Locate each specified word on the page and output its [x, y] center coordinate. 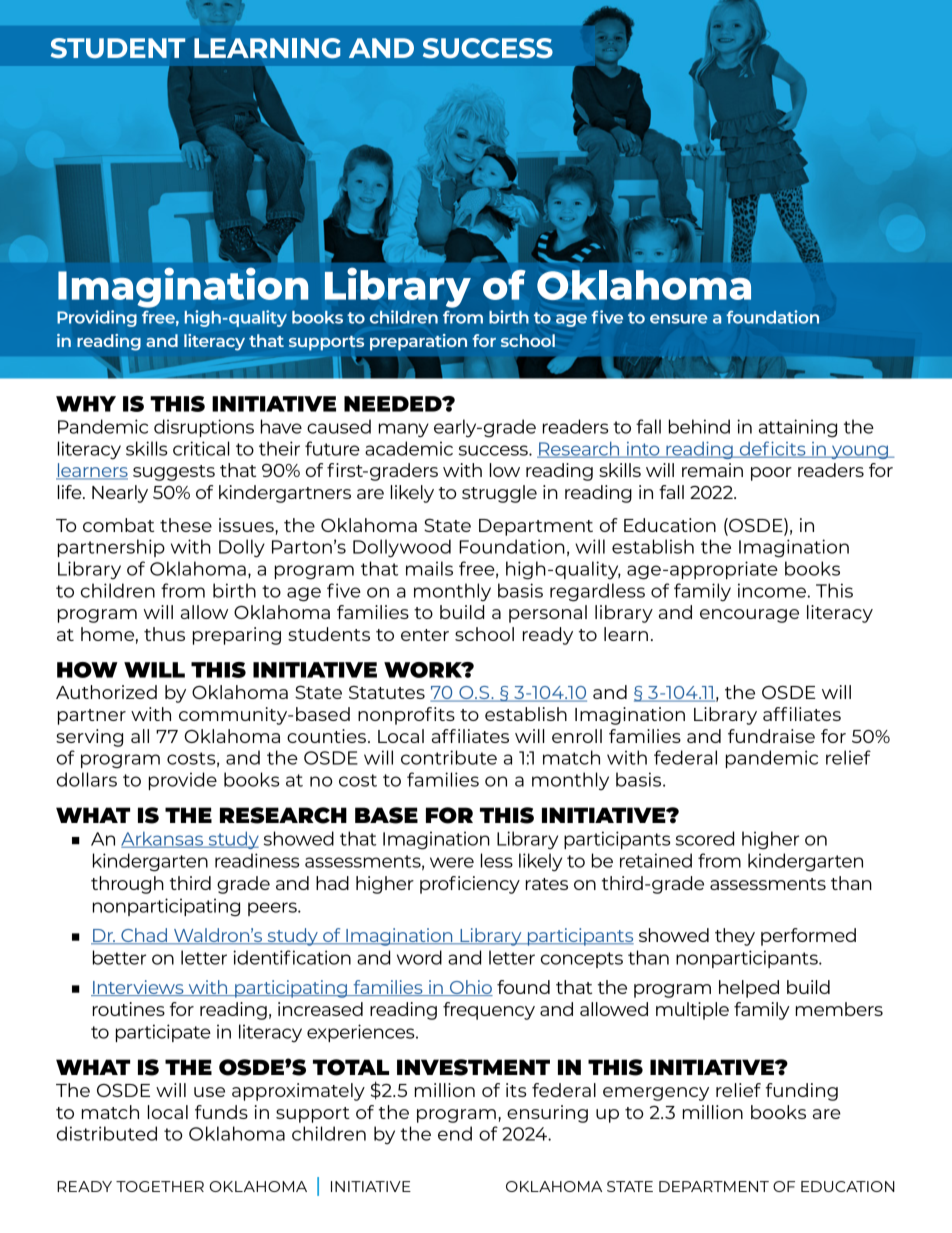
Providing [97, 318]
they [735, 937]
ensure [679, 319]
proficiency [470, 885]
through [127, 885]
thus [164, 634]
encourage [749, 616]
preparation [418, 342]
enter [425, 635]
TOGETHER [160, 1186]
